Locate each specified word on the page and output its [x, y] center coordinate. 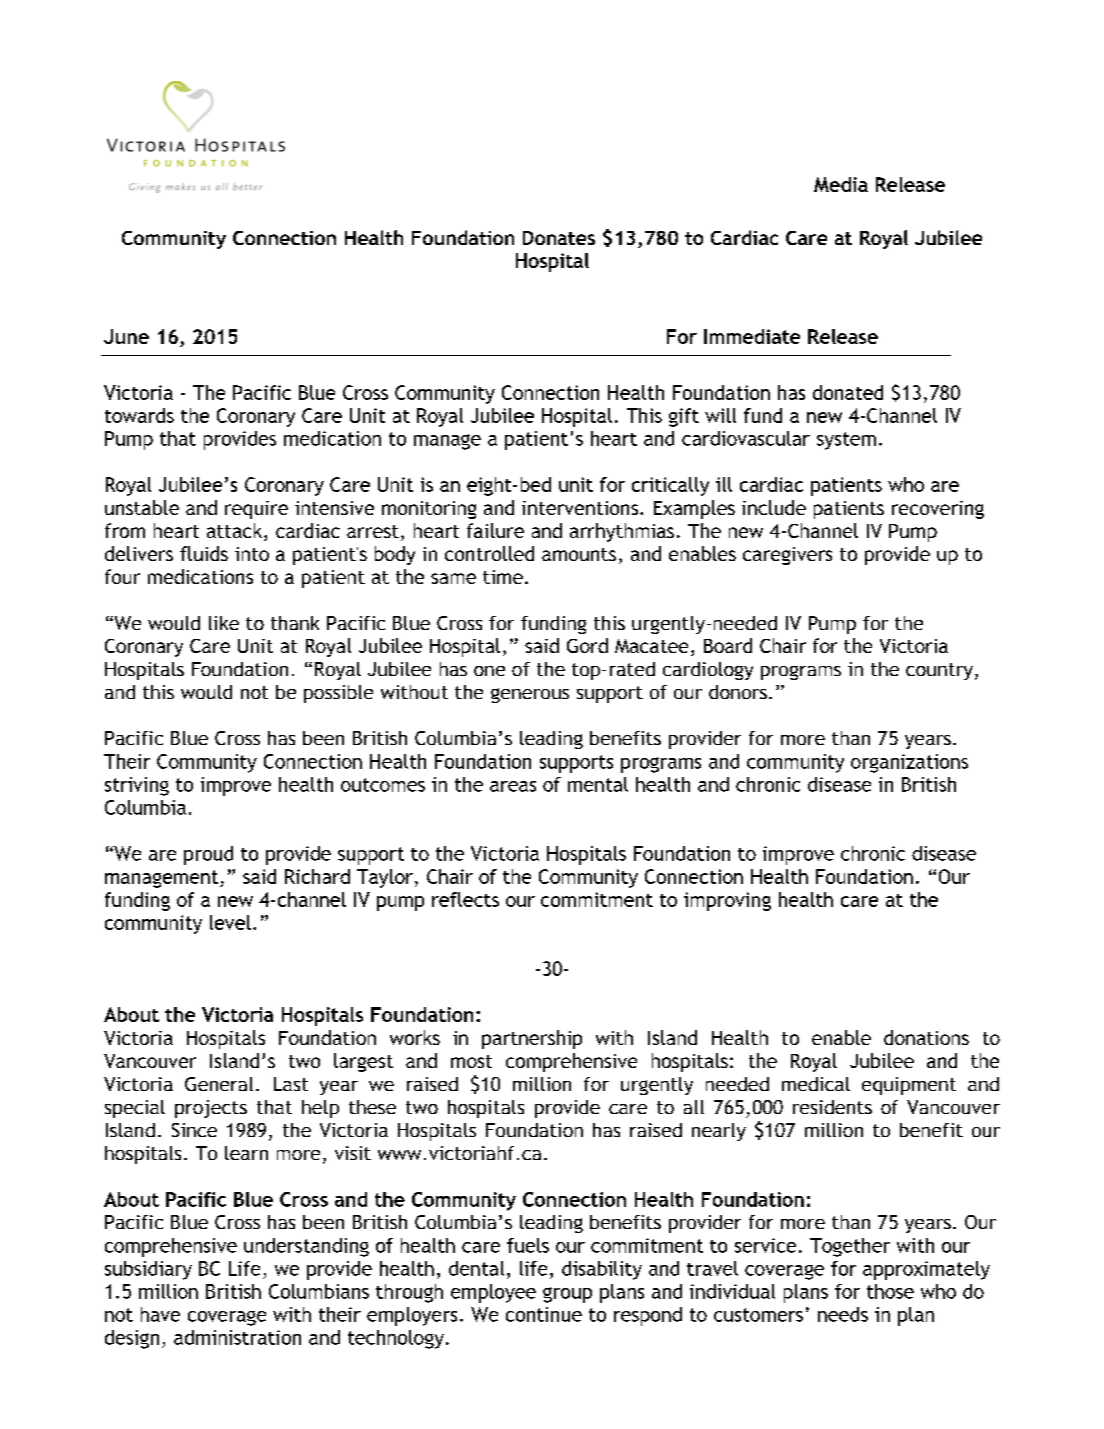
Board [728, 645]
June [126, 336]
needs [843, 1314]
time [503, 577]
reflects [465, 899]
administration [237, 1337]
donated [848, 392]
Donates [559, 238]
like [224, 623]
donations [926, 1037]
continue [544, 1314]
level [230, 922]
